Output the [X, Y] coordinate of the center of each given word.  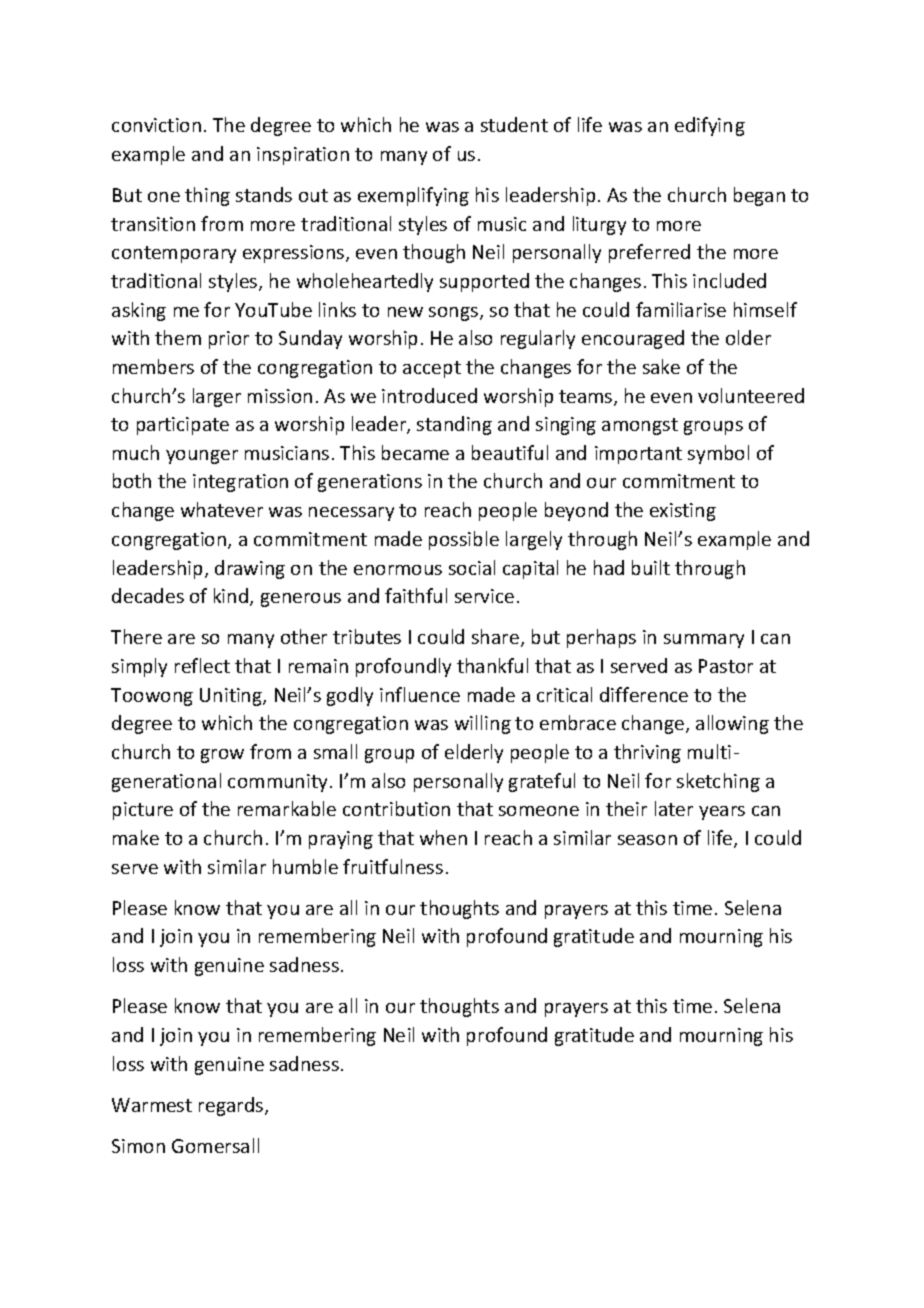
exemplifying [413, 196]
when [443, 837]
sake [661, 366]
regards [232, 1106]
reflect [202, 665]
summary [704, 641]
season [647, 840]
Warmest [152, 1105]
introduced [429, 395]
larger [217, 397]
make [136, 837]
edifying [710, 126]
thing [207, 196]
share [495, 636]
